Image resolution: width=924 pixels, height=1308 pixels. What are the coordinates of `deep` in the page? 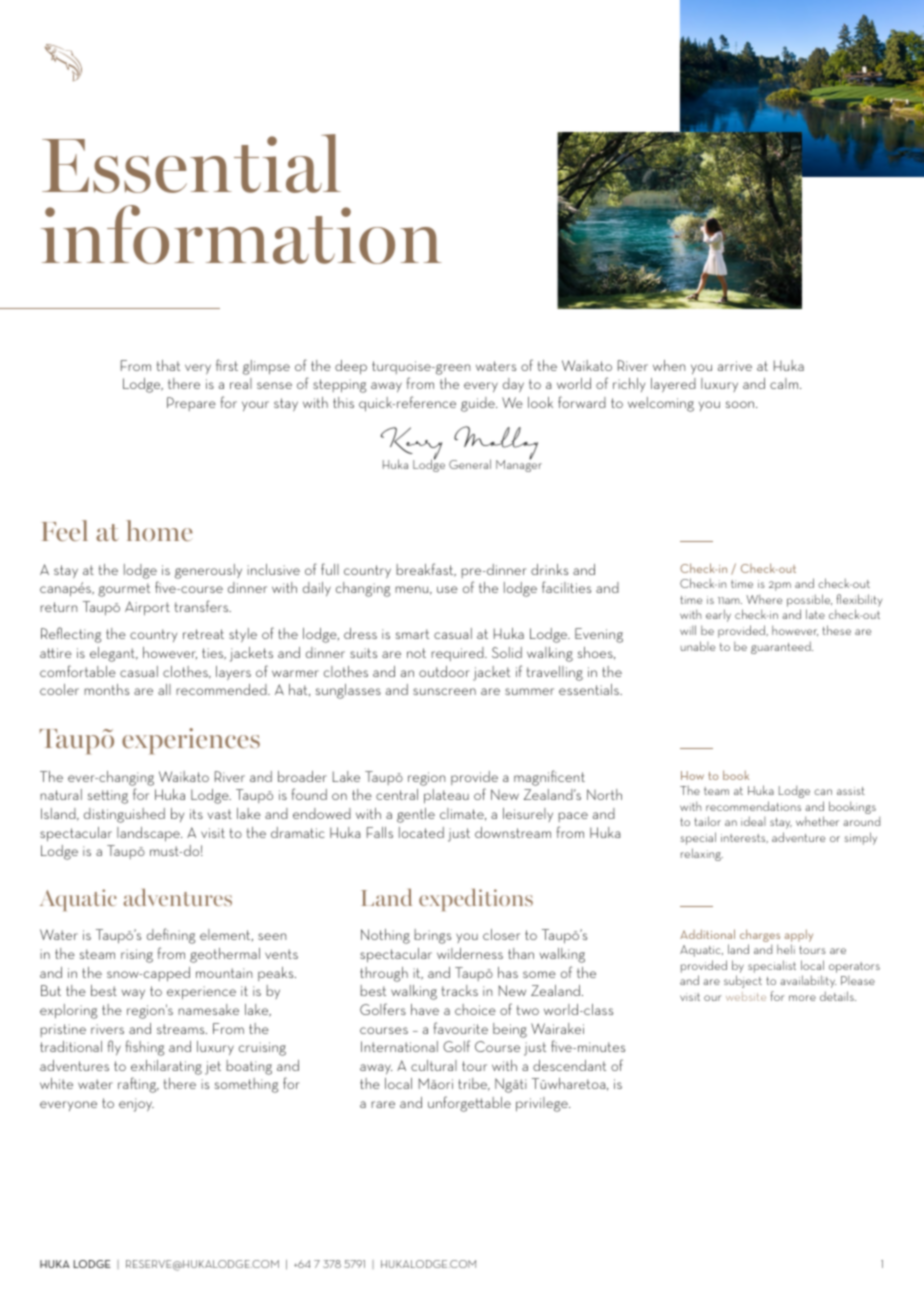 It's located at (351, 367).
